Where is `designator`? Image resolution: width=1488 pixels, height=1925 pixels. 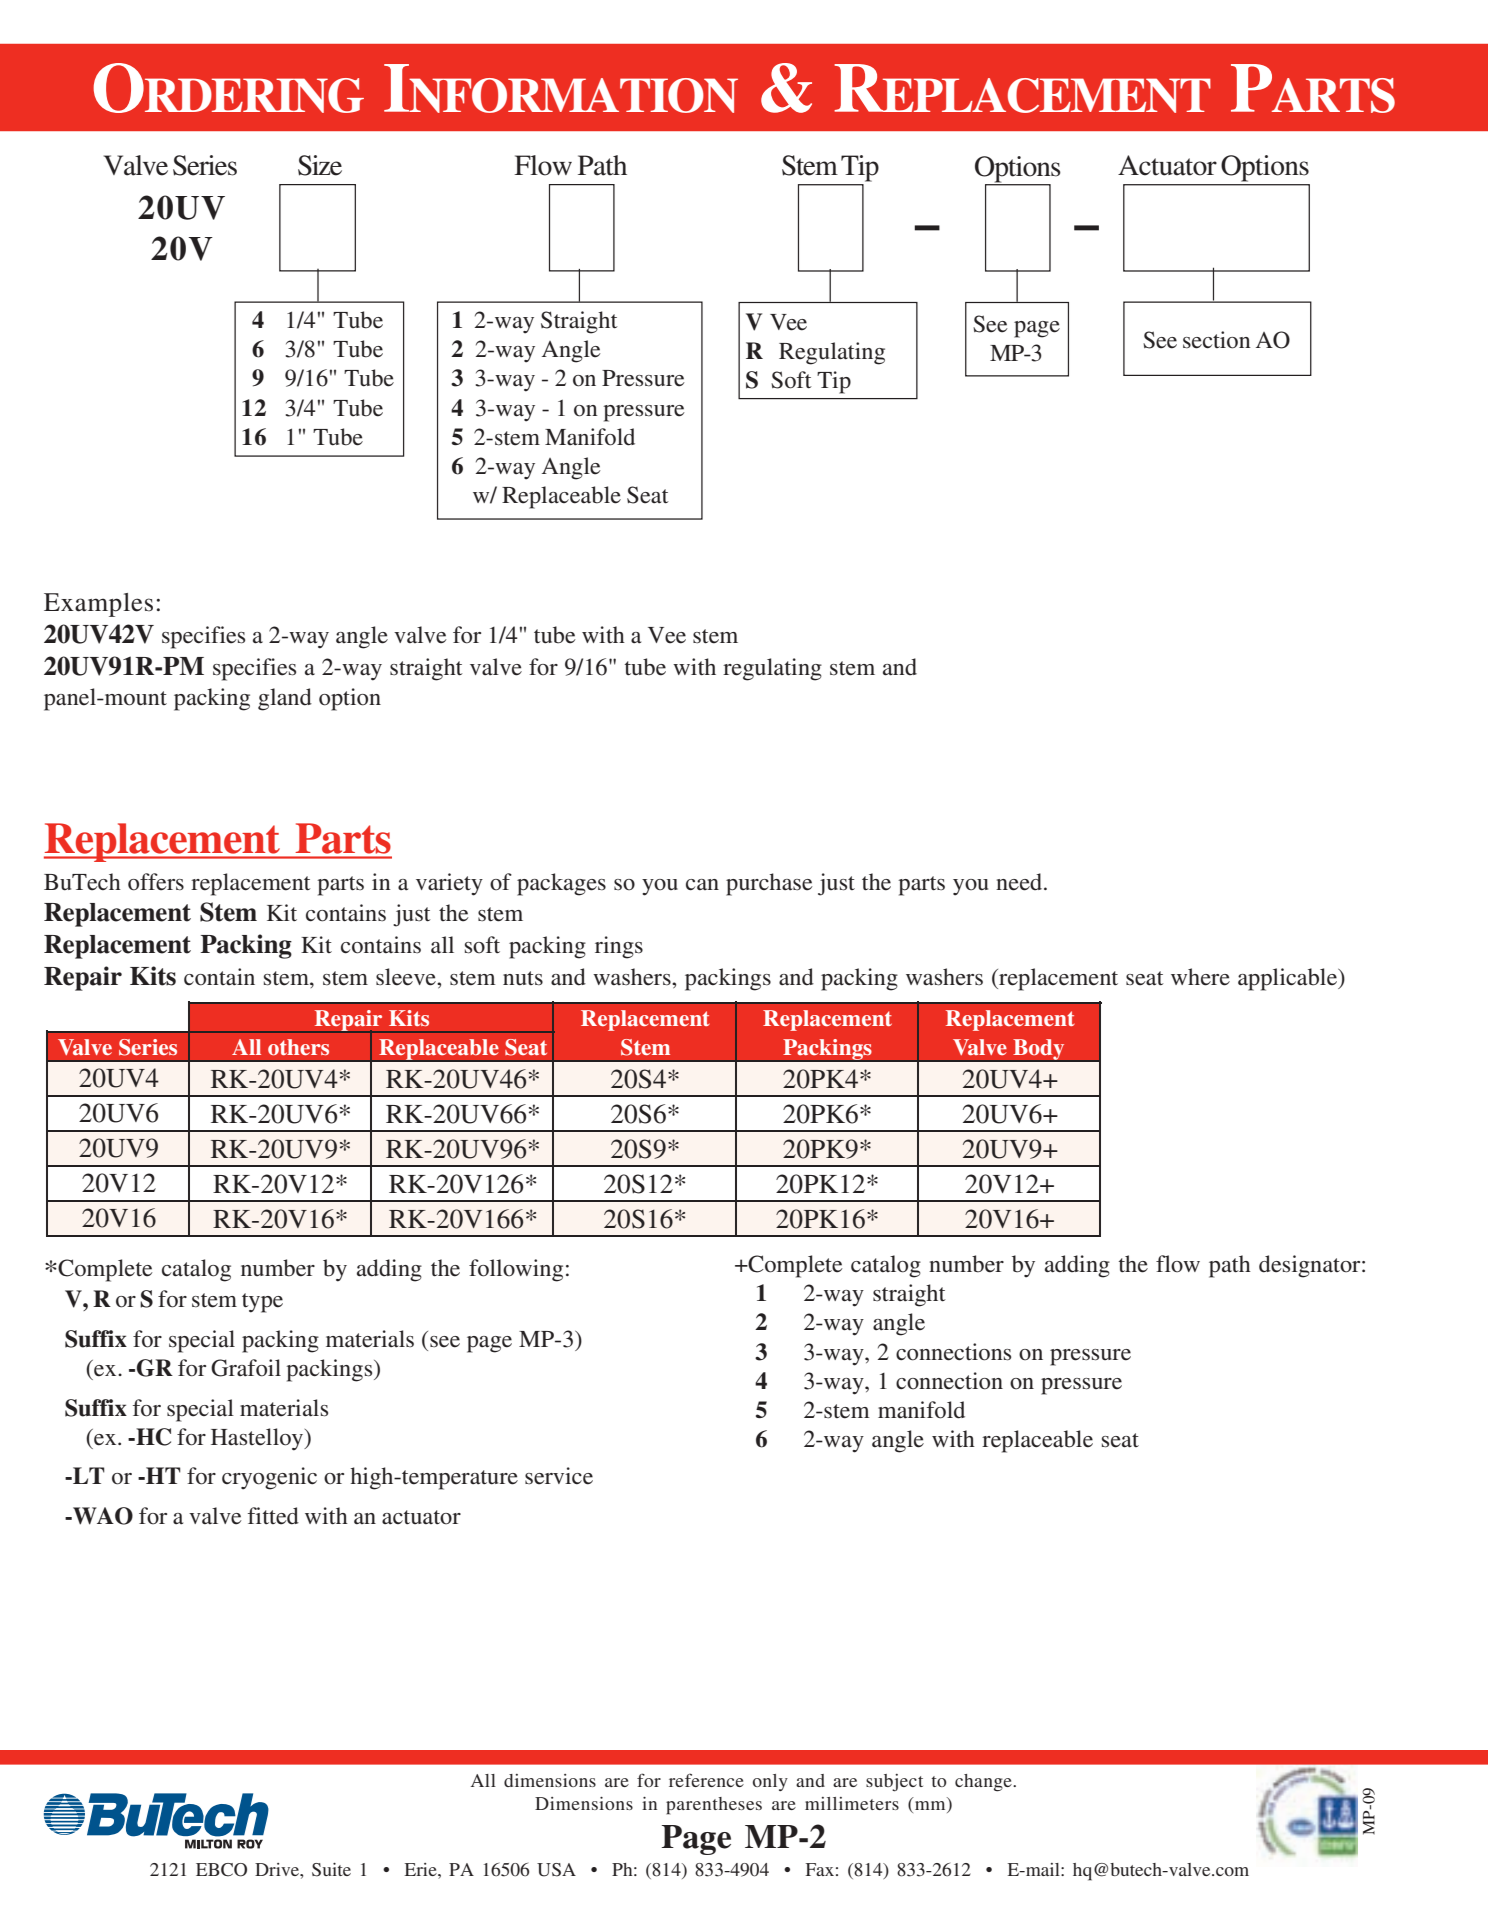
designator is located at coordinates (1311, 1266).
